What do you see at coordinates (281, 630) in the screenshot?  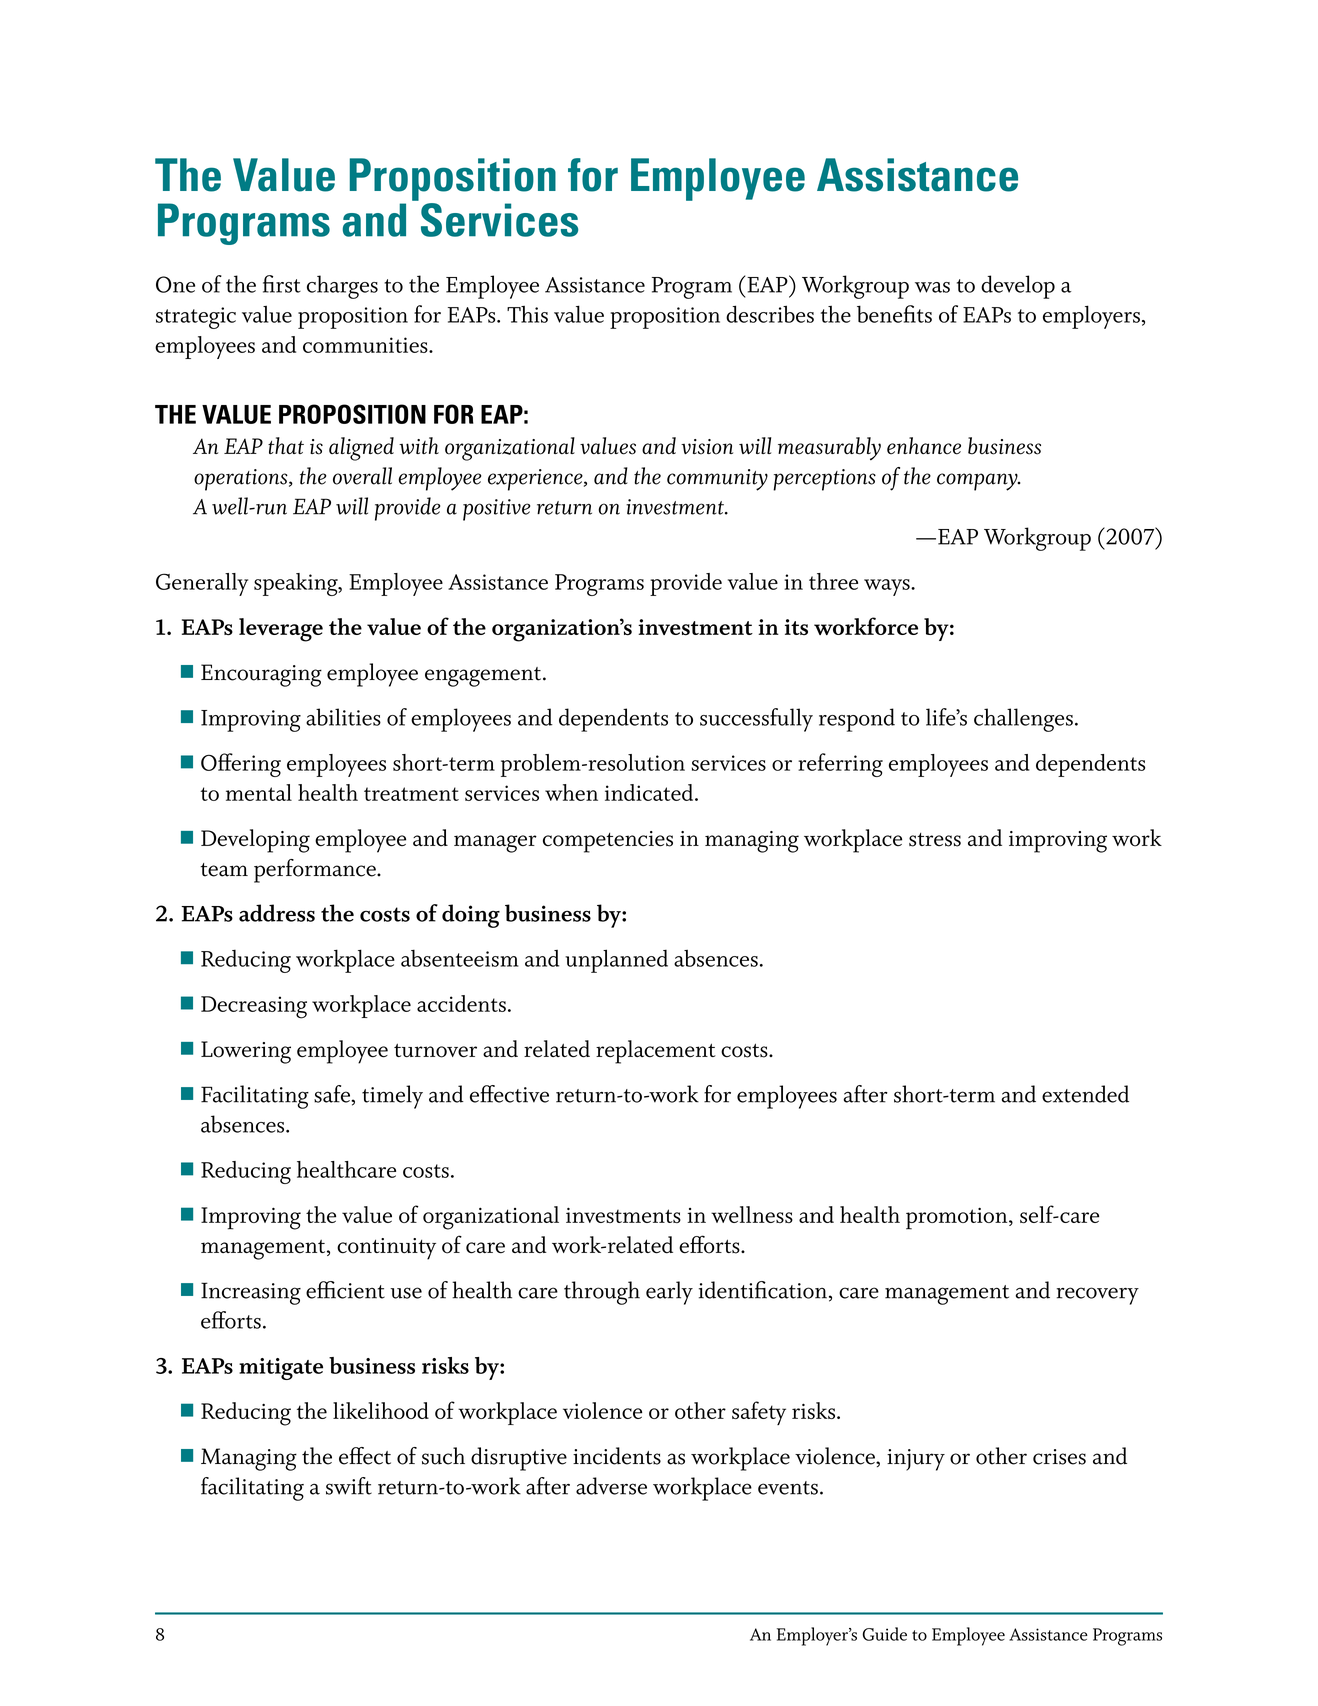 I see `leverage` at bounding box center [281, 630].
